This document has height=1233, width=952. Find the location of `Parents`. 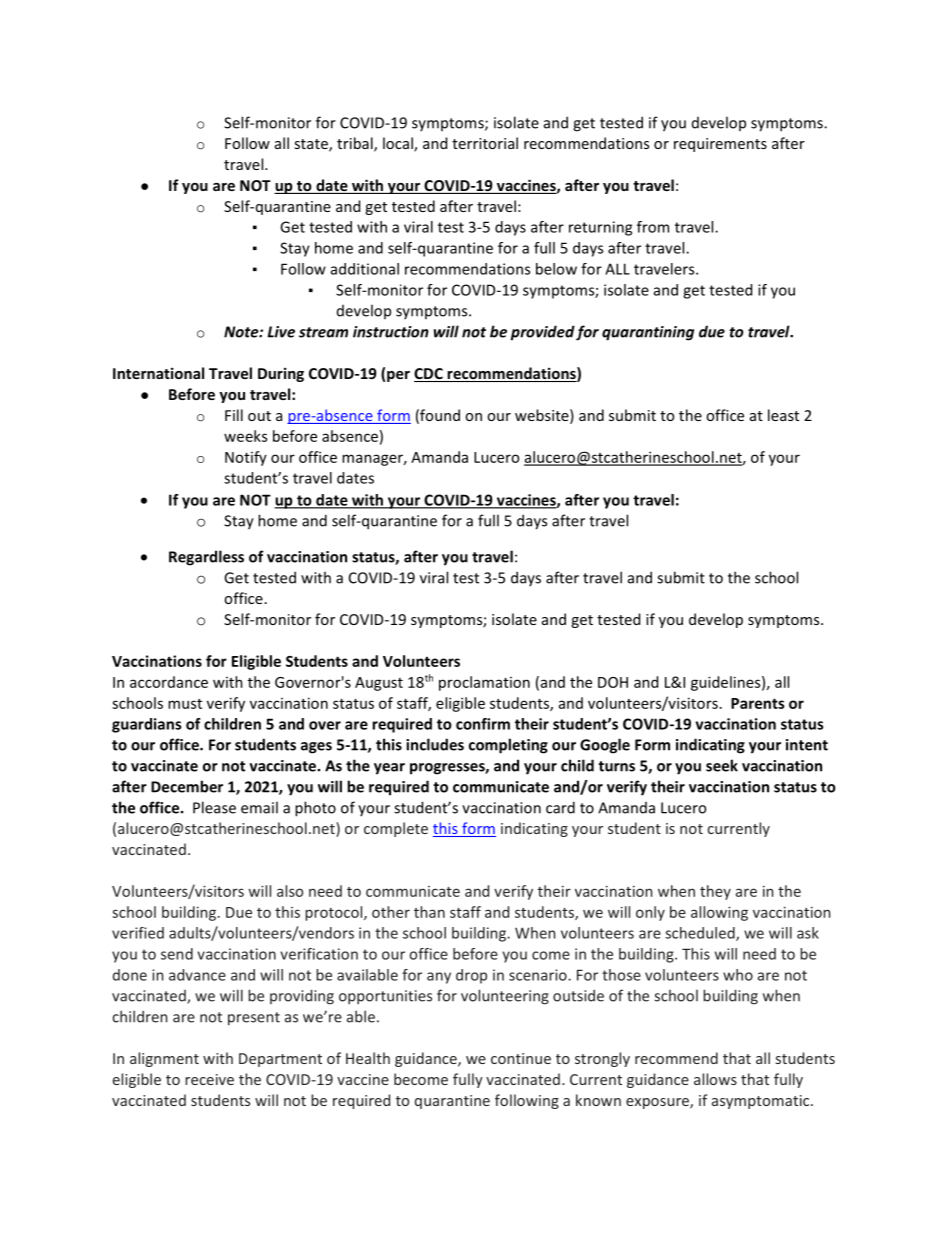

Parents is located at coordinates (758, 703).
